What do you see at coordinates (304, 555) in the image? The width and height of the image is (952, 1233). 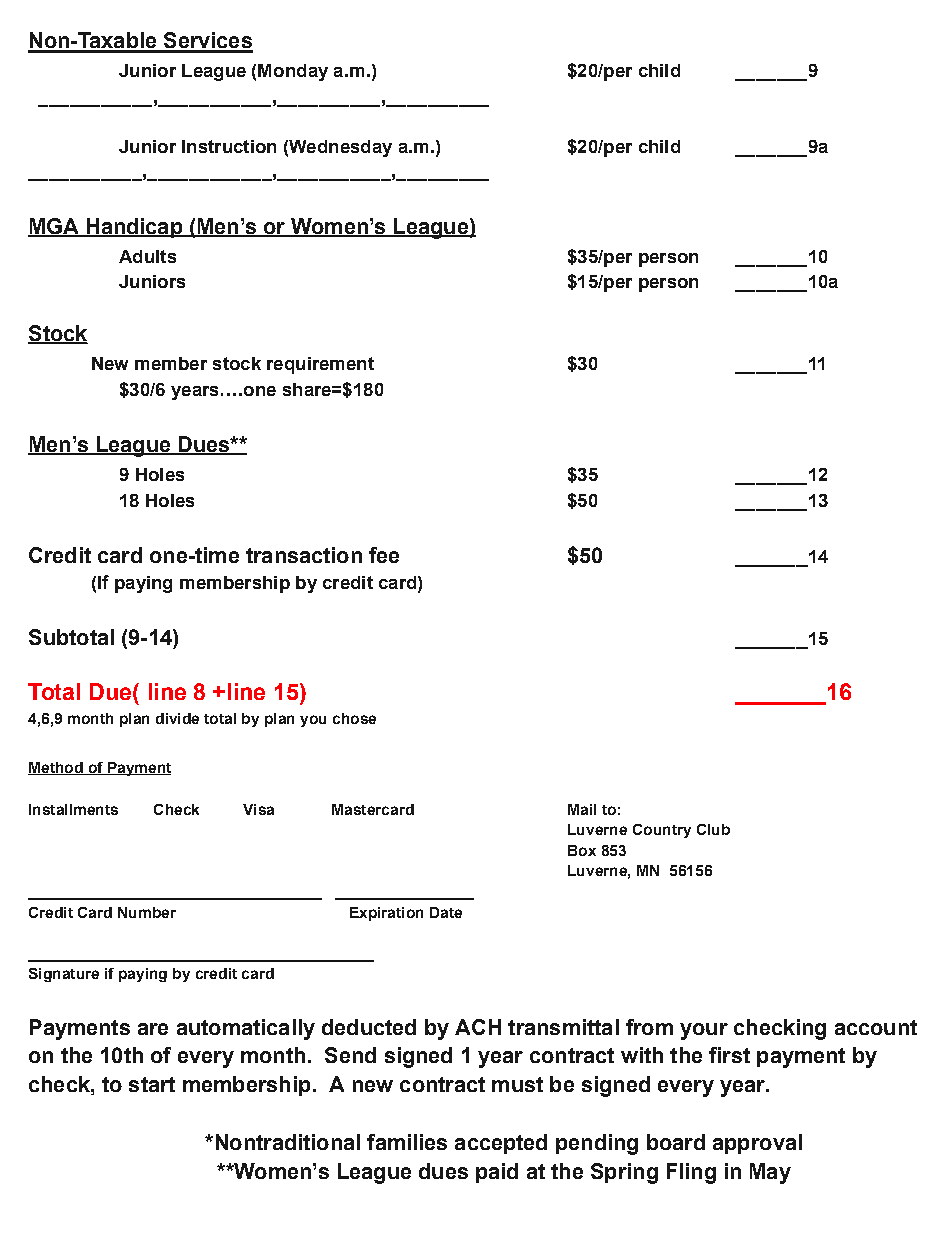 I see `transaction` at bounding box center [304, 555].
